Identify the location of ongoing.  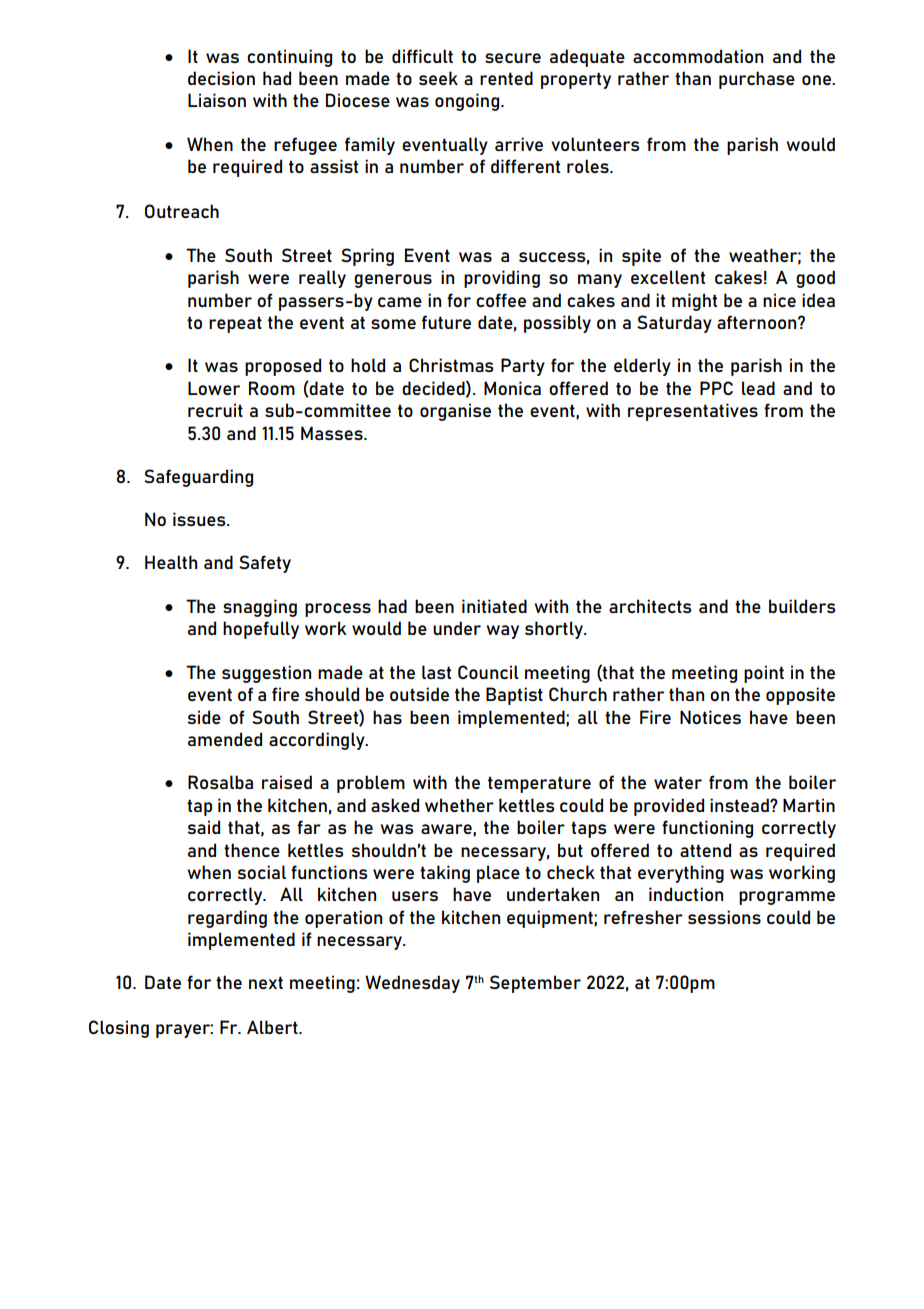
(468, 102).
